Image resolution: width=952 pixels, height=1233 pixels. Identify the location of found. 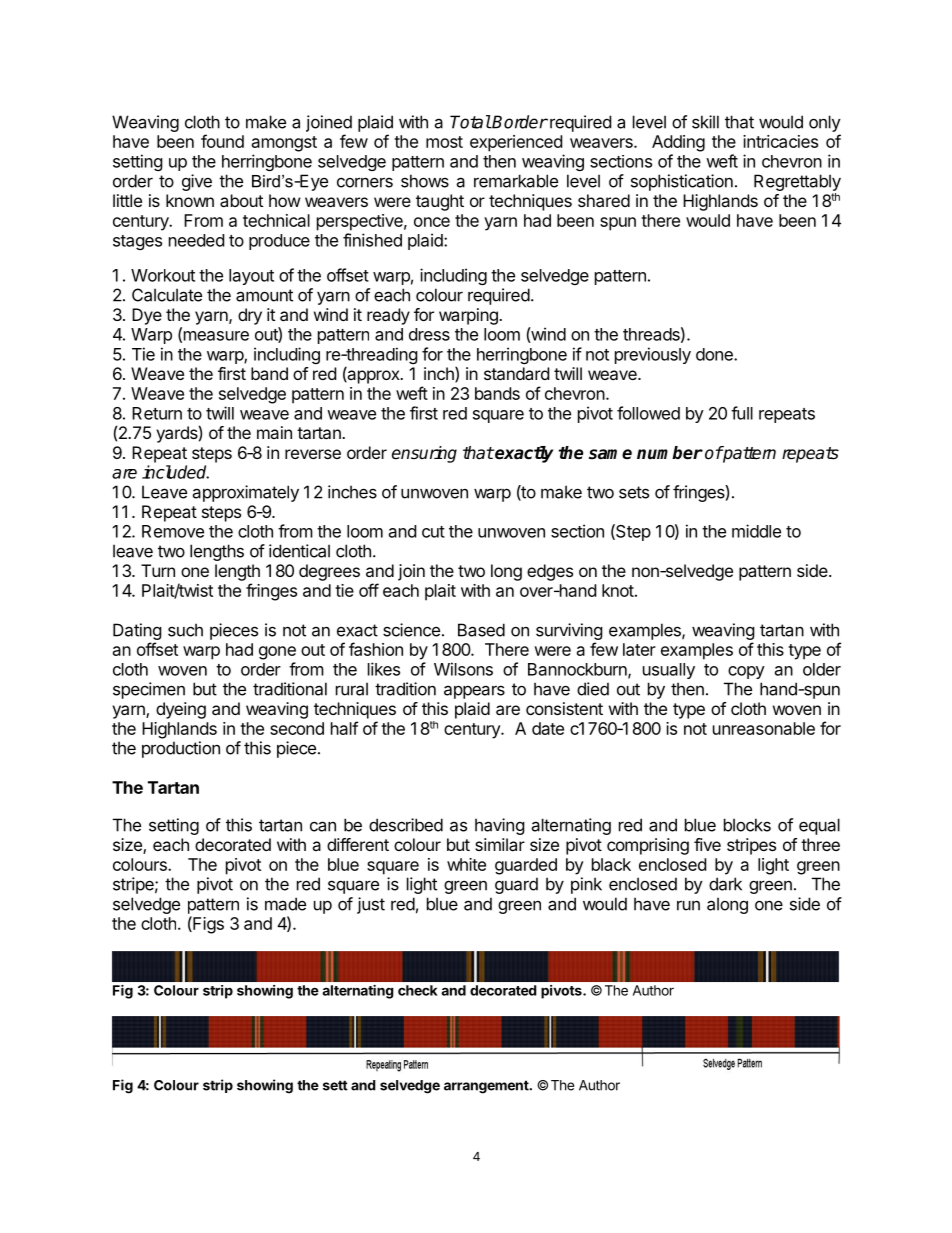
(222, 141).
